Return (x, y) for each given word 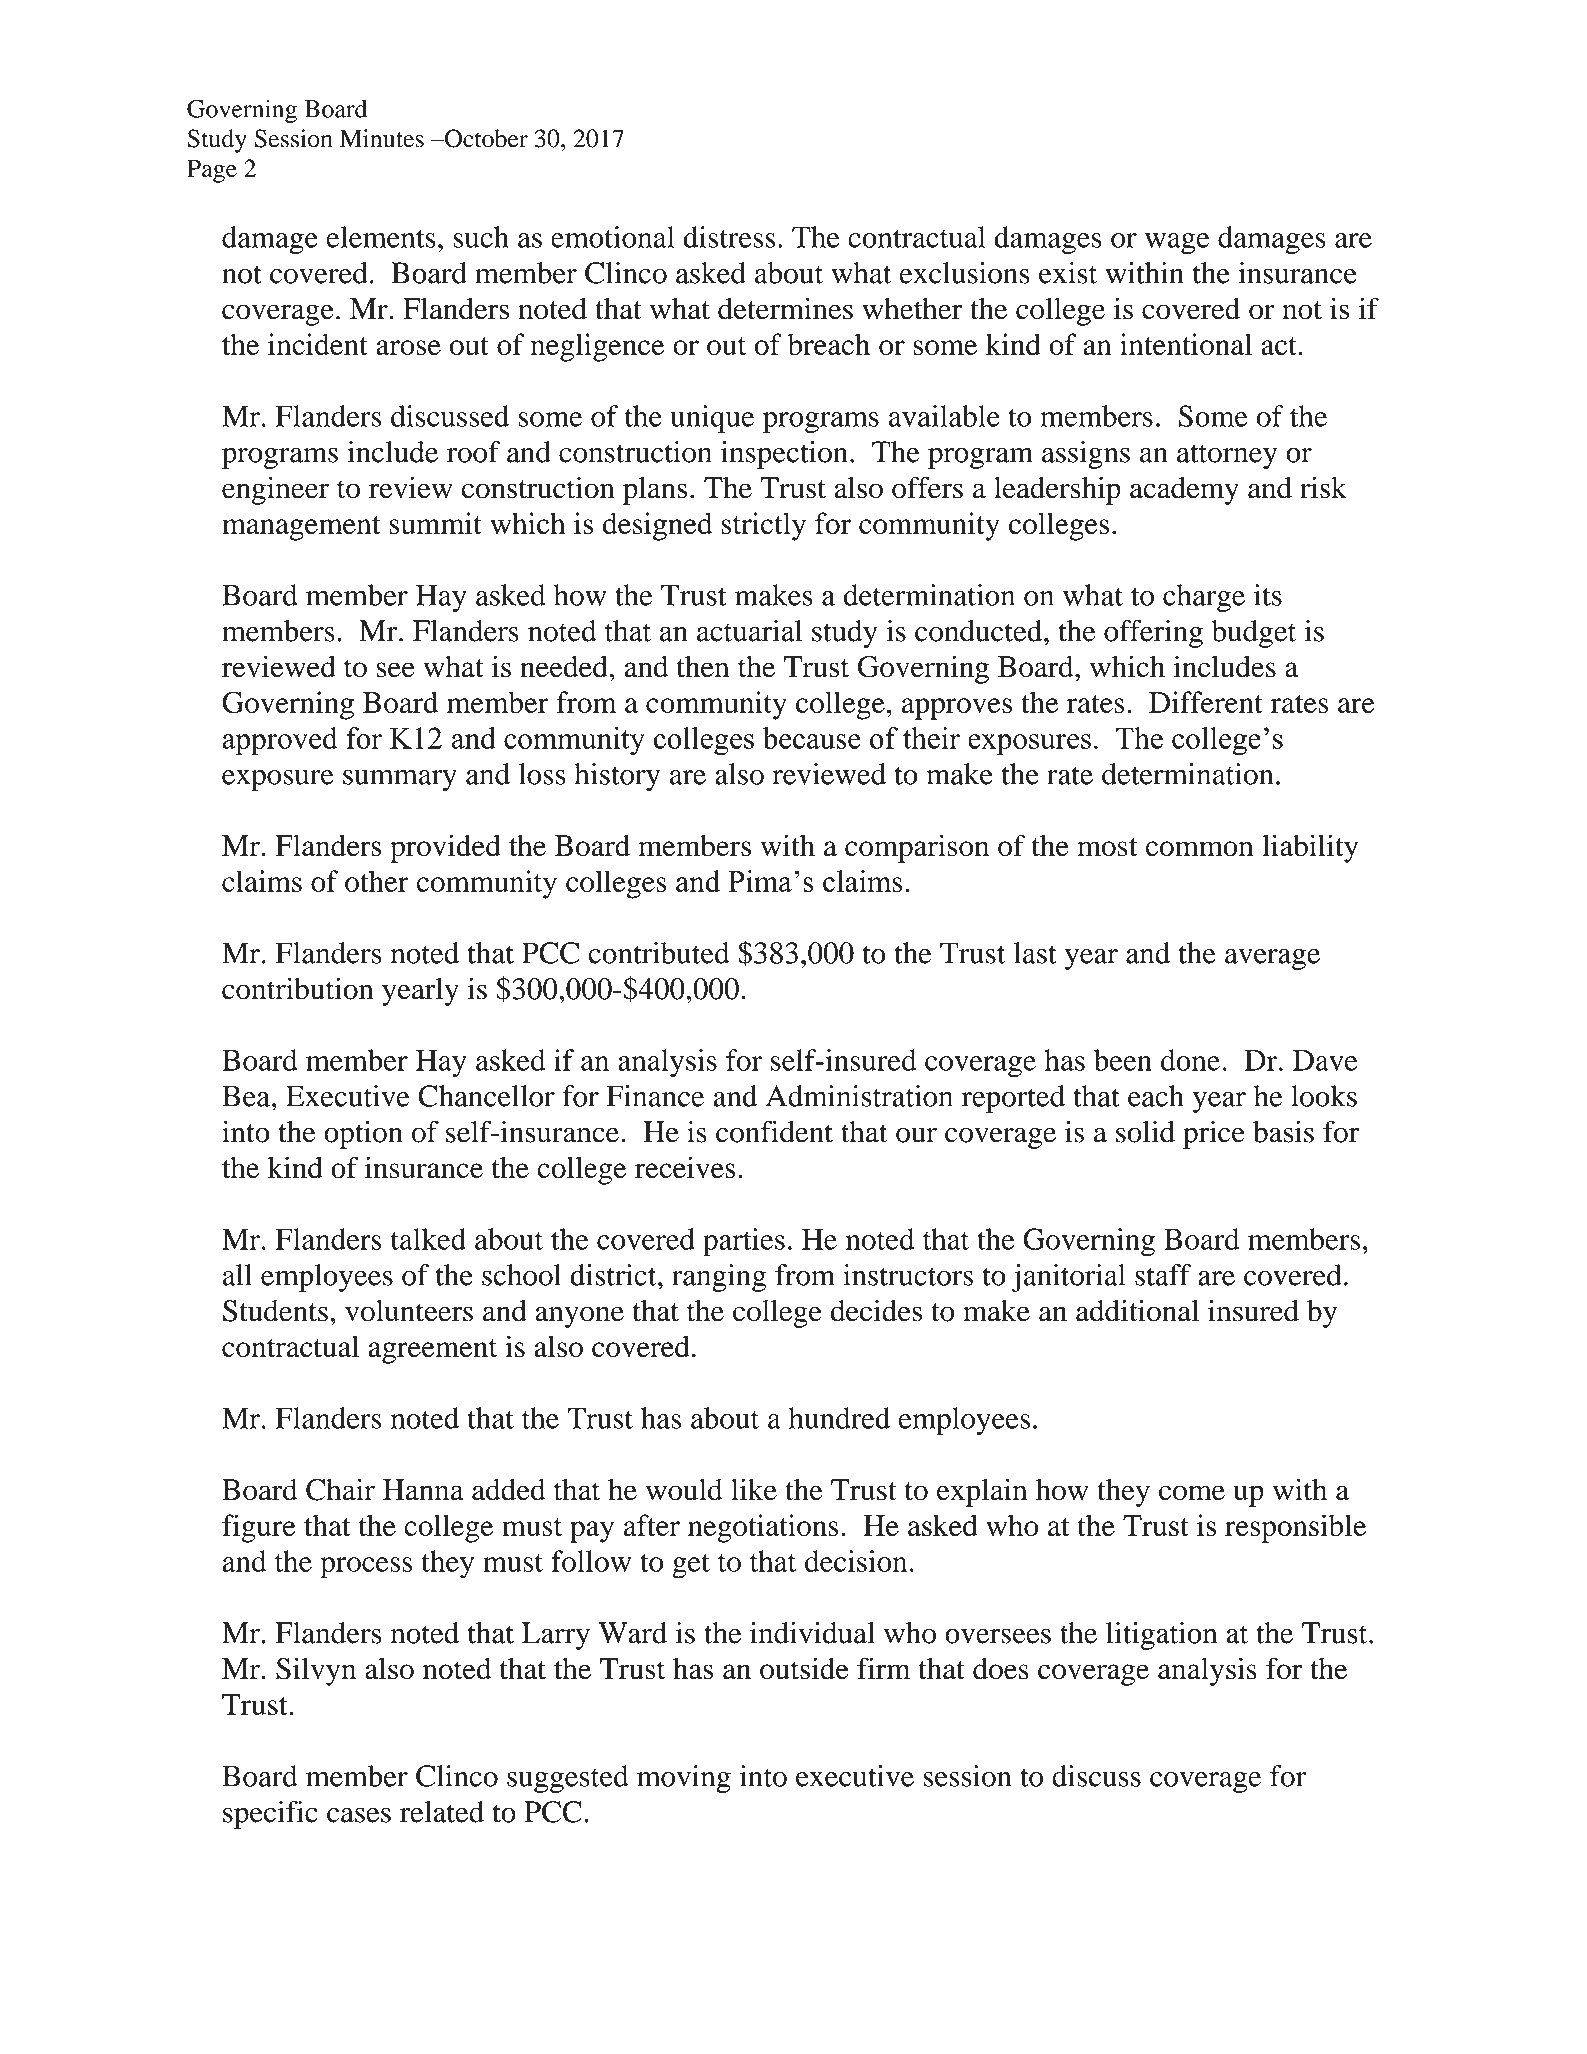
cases (359, 1815)
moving (684, 1779)
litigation (1161, 1636)
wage (1177, 244)
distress (729, 237)
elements (381, 237)
